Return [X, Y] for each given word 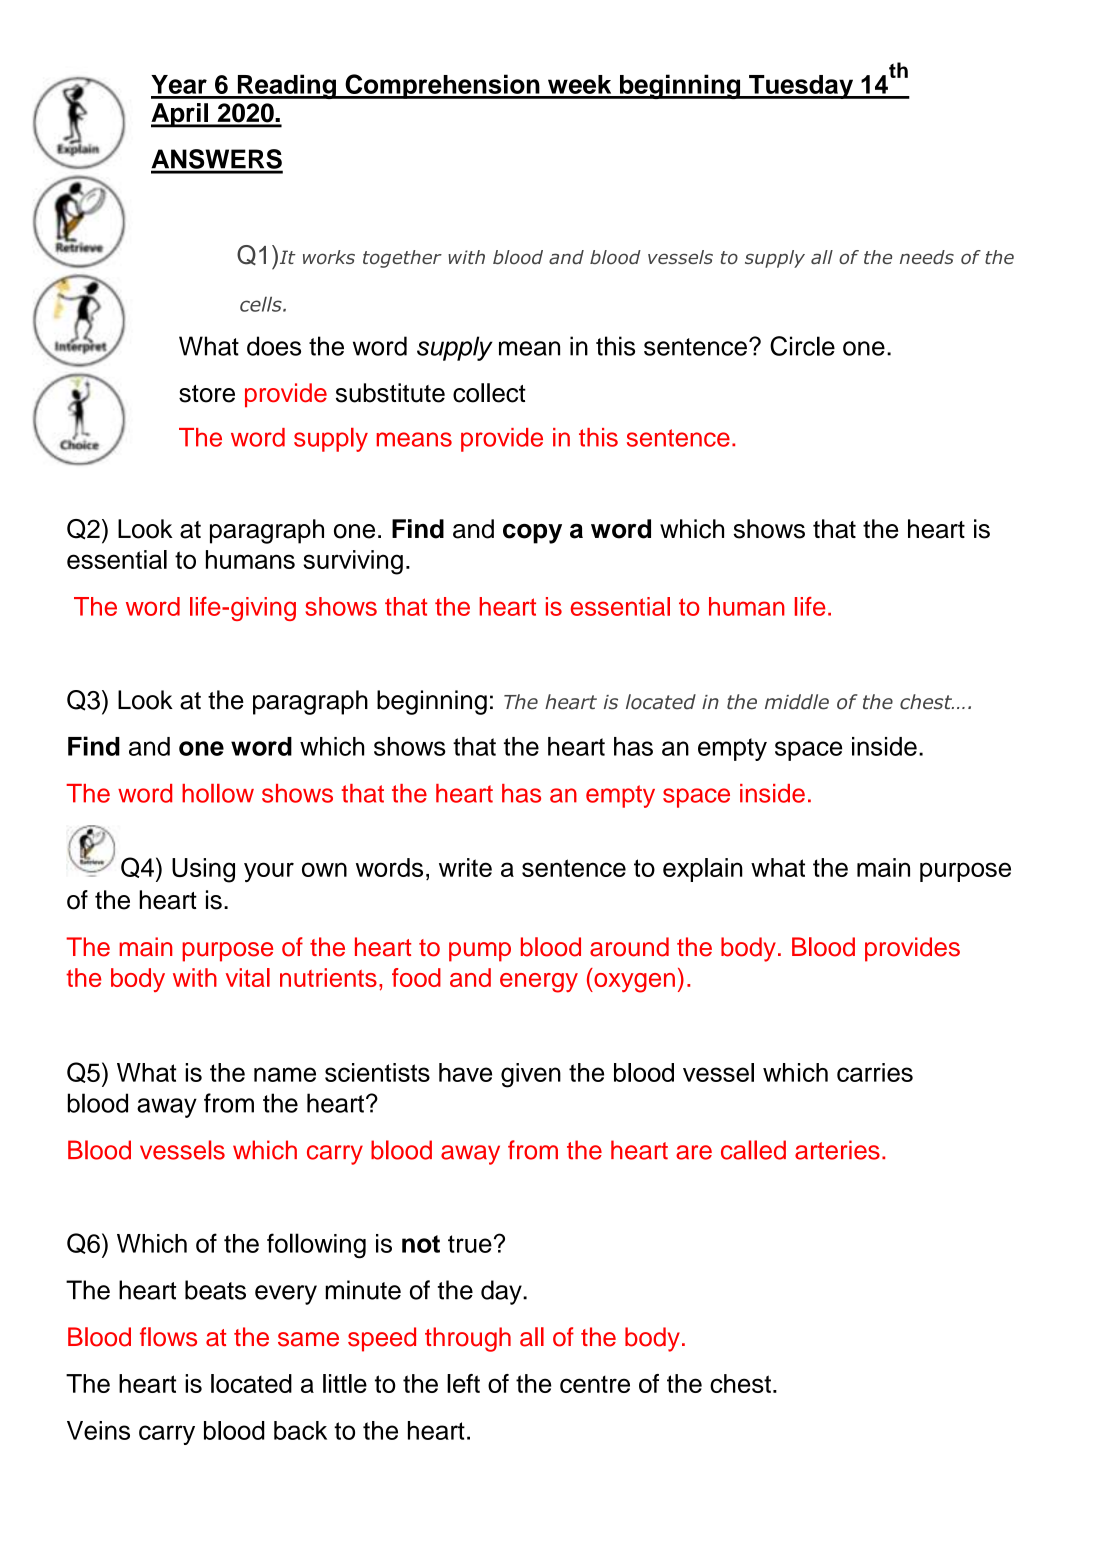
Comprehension [442, 86]
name [285, 1074]
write [465, 867]
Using [203, 870]
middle [797, 702]
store [207, 394]
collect [489, 393]
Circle [802, 346]
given [531, 1075]
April [180, 115]
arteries [837, 1150]
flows [168, 1337]
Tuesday [801, 87]
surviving [353, 562]
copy [532, 534]
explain [703, 870]
